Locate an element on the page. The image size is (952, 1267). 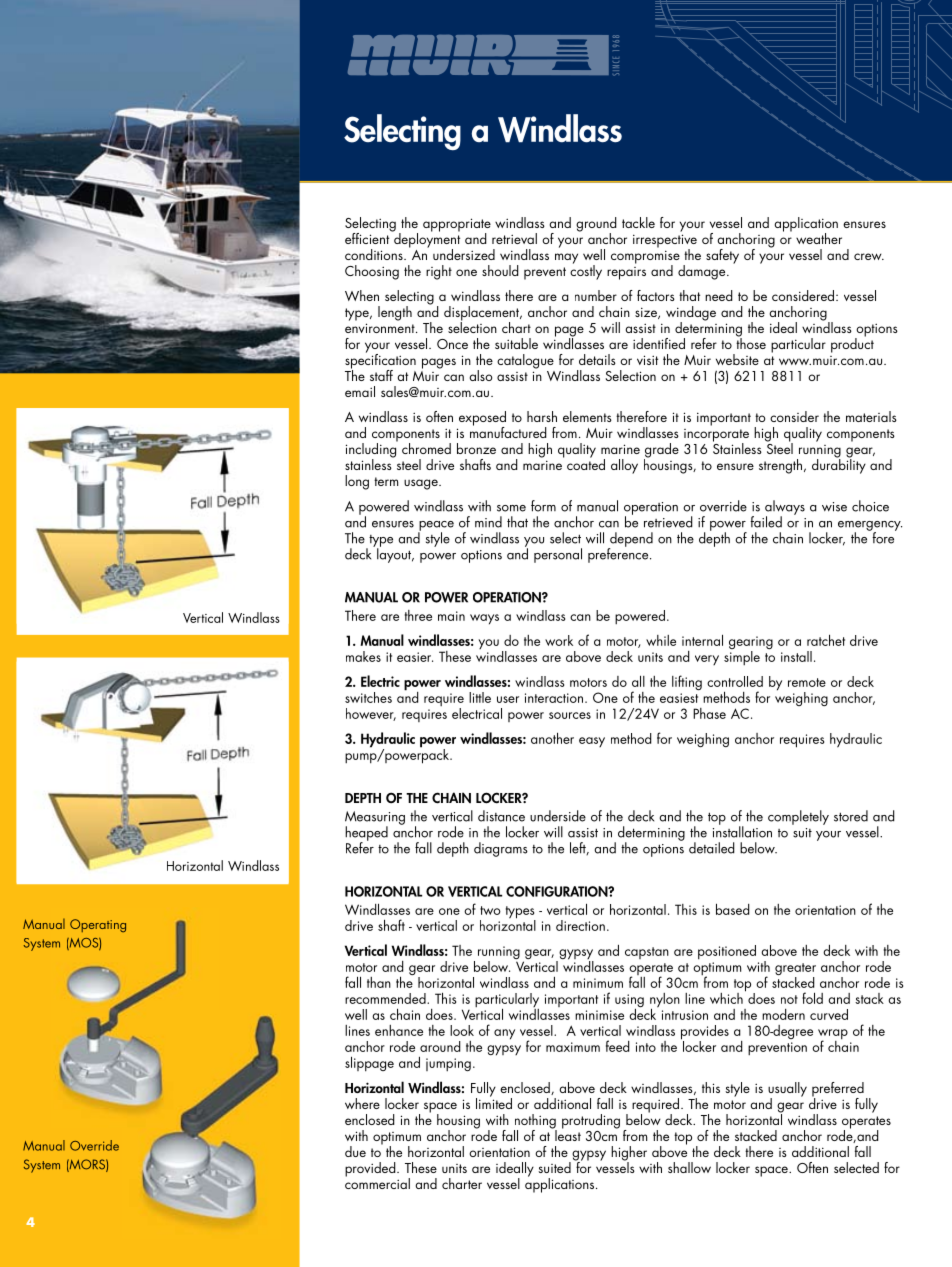
weather is located at coordinates (819, 238).
